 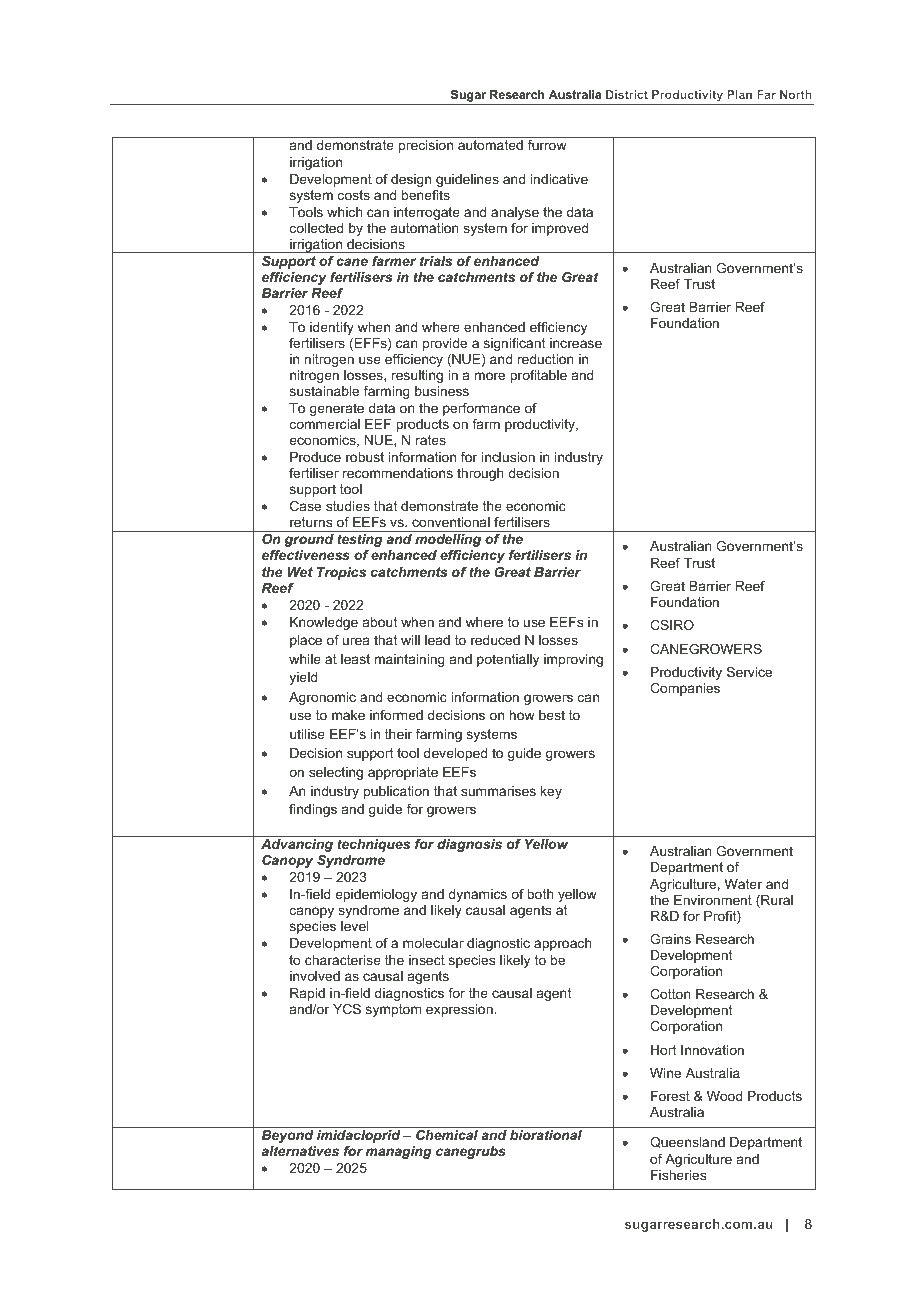 I want to click on epidemiology, so click(x=376, y=895).
